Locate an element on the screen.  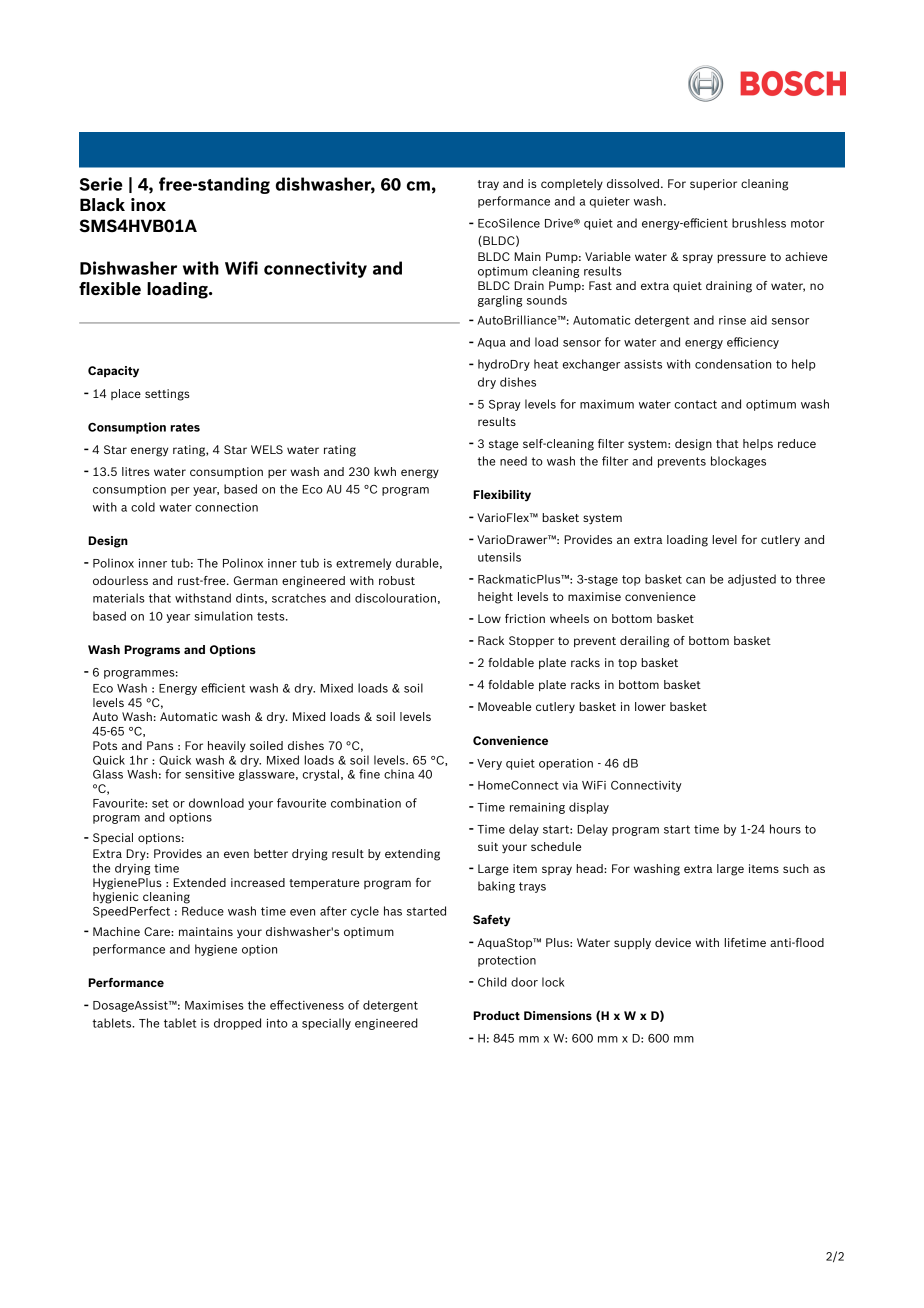
dropped is located at coordinates (237, 1024).
